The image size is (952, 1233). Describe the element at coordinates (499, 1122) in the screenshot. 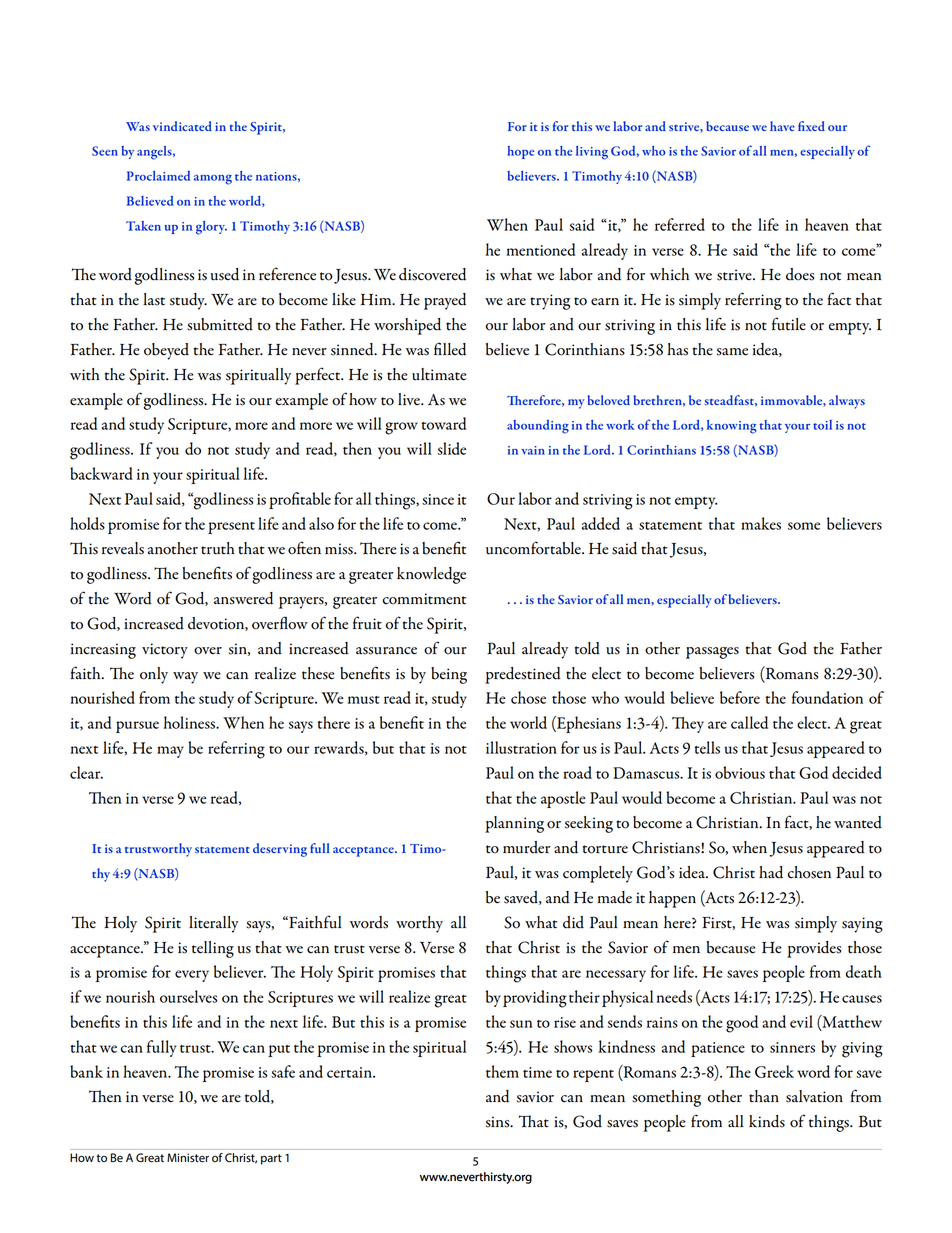

I see `sins` at that location.
